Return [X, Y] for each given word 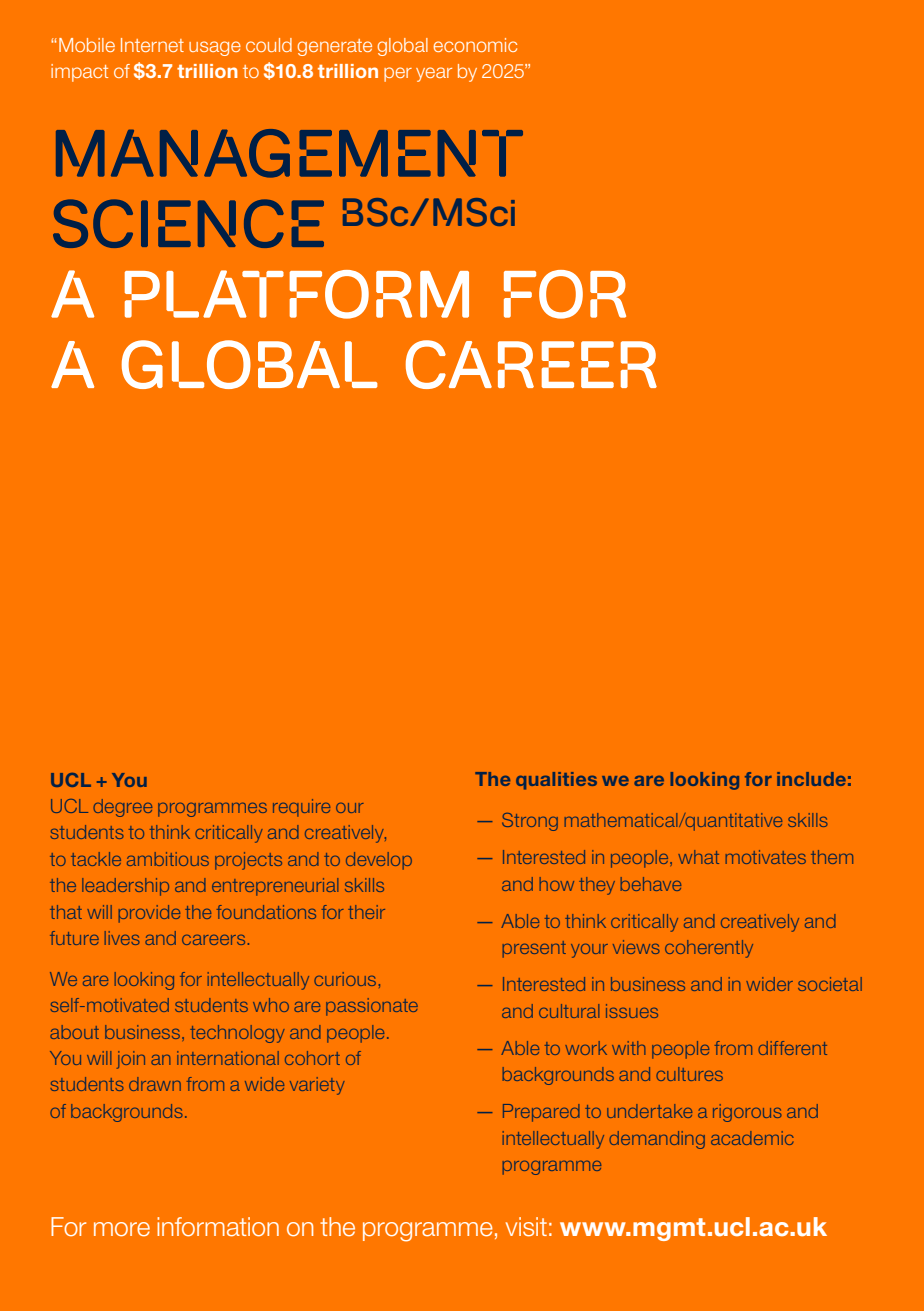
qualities [556, 781]
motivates [766, 857]
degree [122, 808]
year [434, 74]
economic [475, 45]
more [122, 1229]
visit [526, 1227]
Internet [152, 45]
